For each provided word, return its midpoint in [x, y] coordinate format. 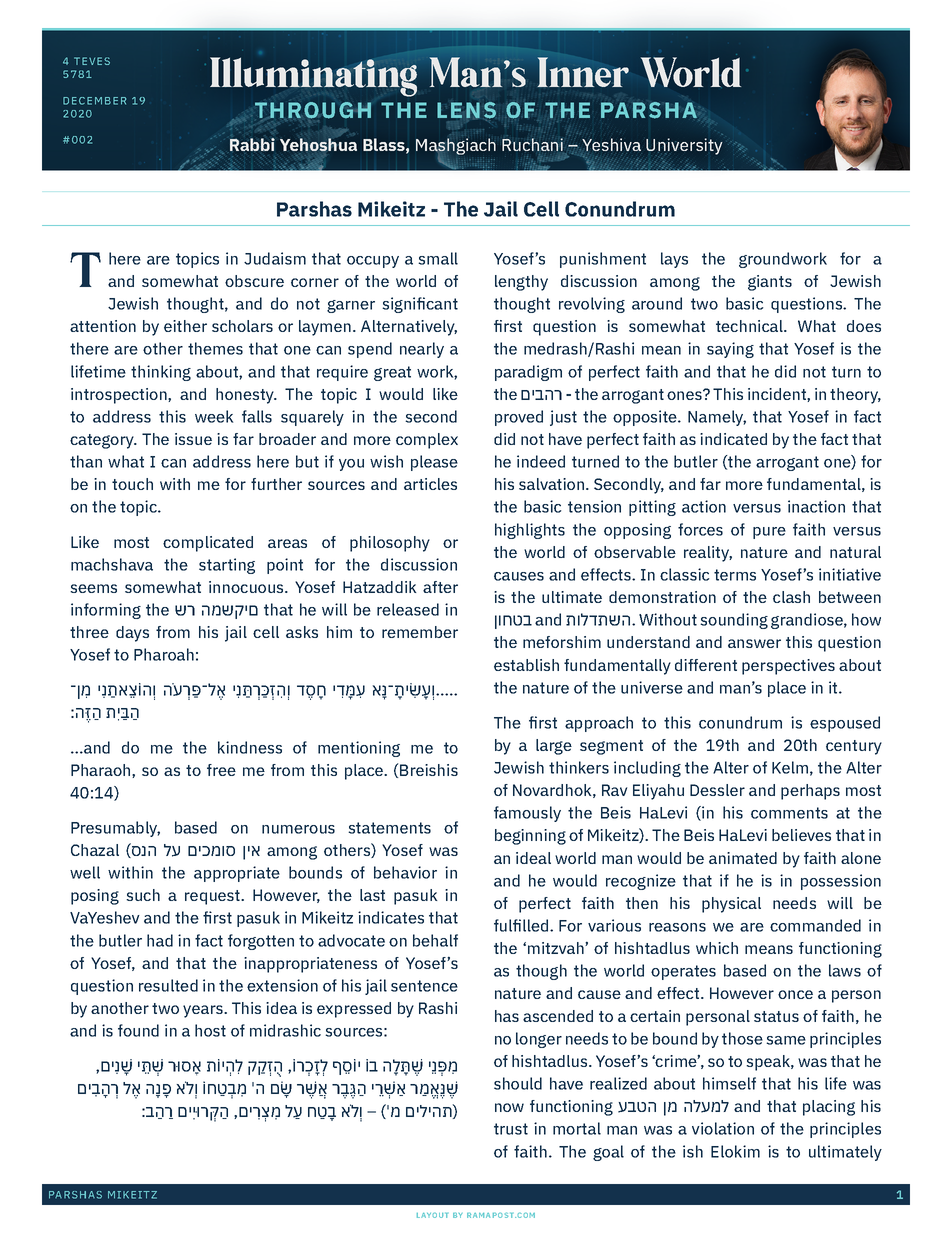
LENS [466, 111]
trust [511, 1129]
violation [723, 1128]
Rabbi [252, 144]
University [684, 146]
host [210, 1030]
